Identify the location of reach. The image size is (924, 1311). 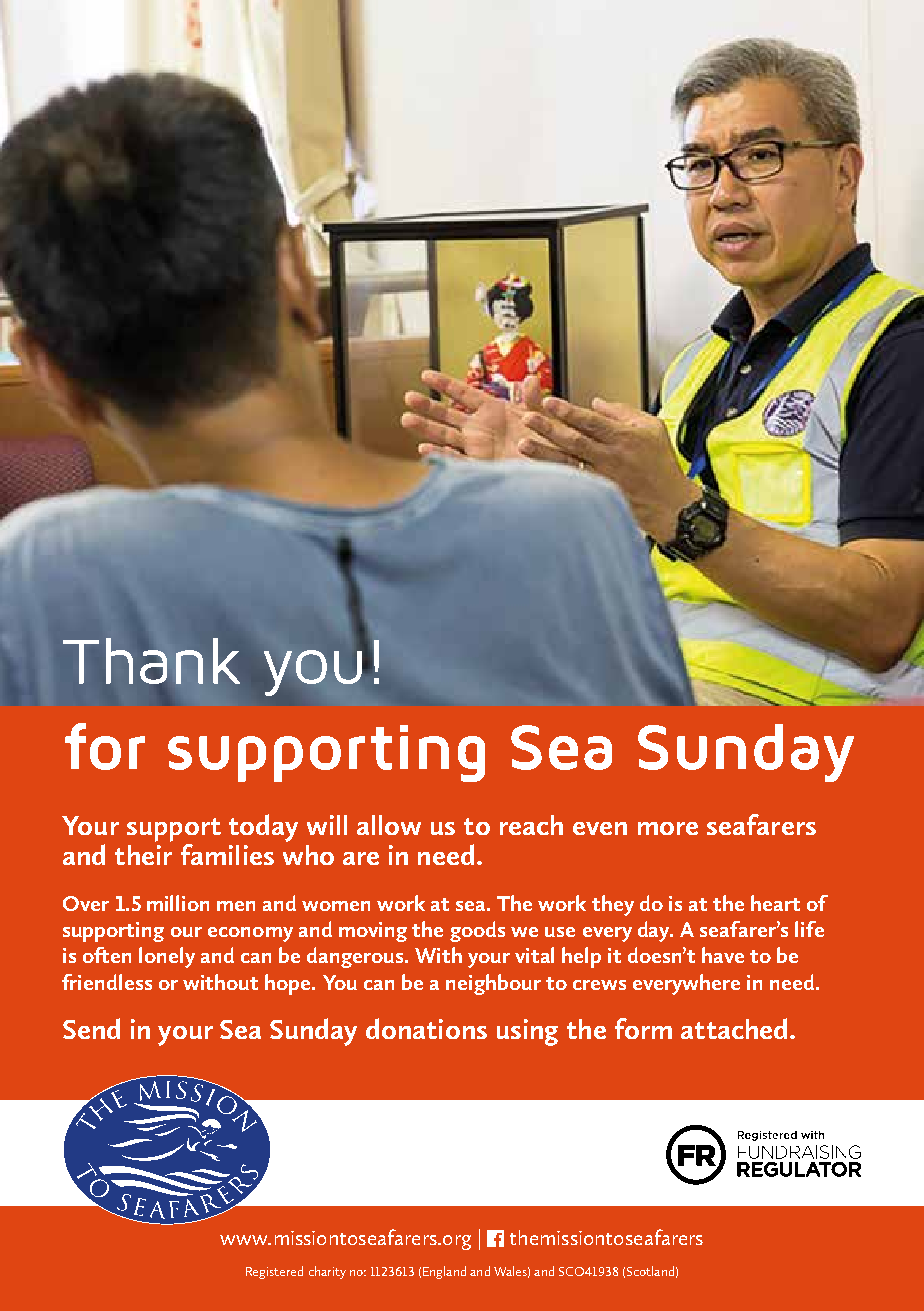
(531, 825).
